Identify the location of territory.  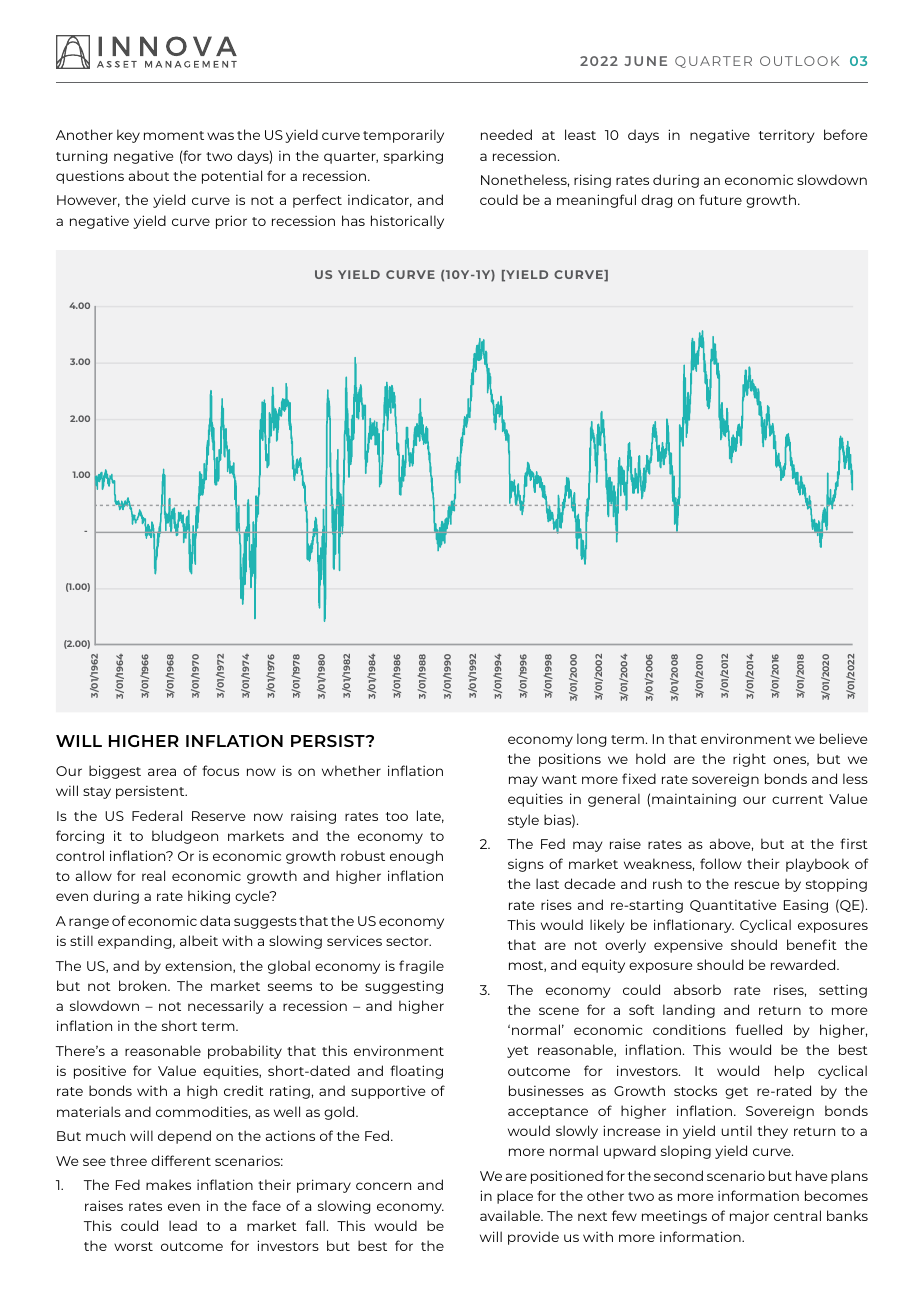
(786, 136).
